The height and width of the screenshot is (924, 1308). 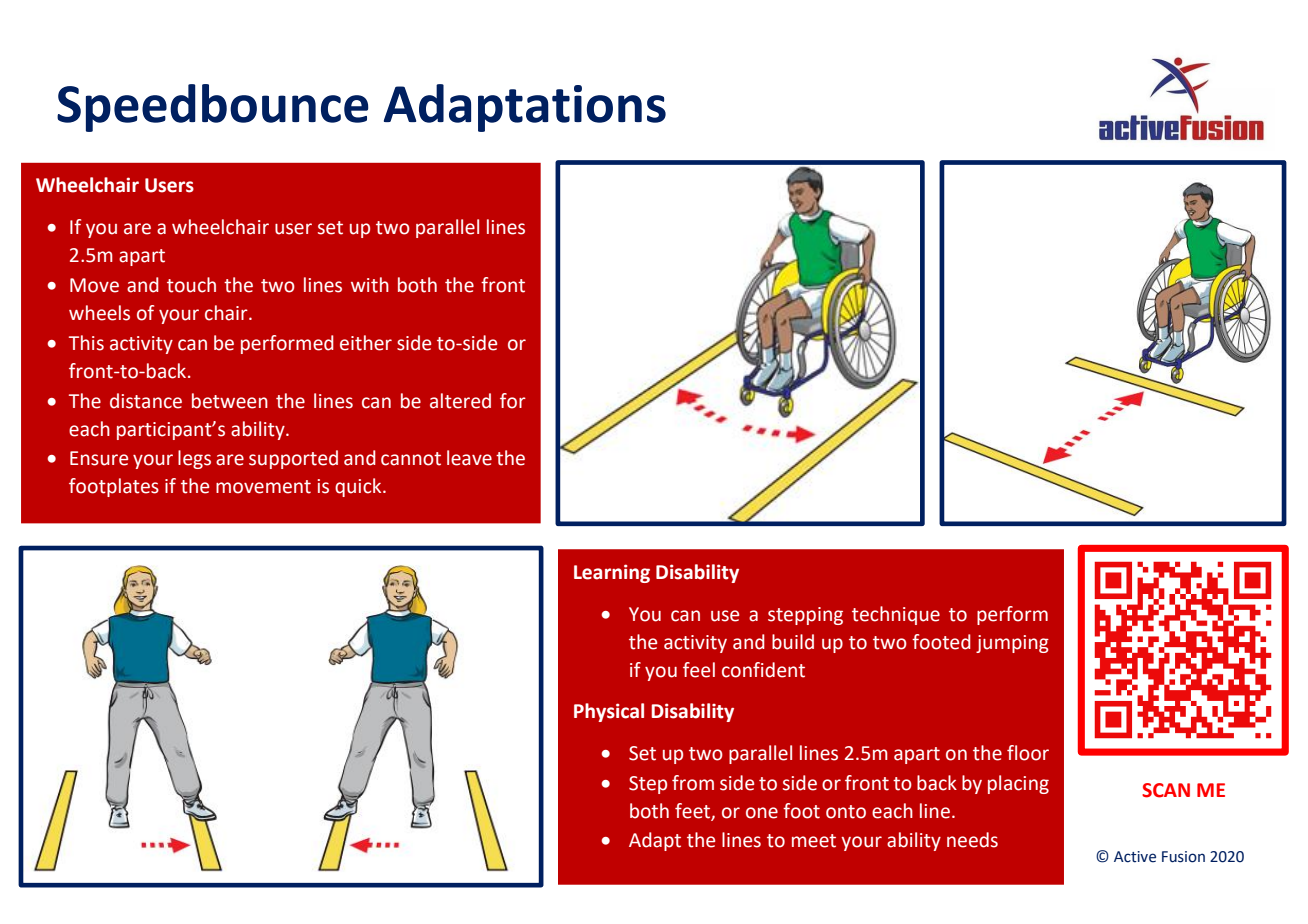 What do you see at coordinates (1028, 753) in the screenshot?
I see `floor` at bounding box center [1028, 753].
